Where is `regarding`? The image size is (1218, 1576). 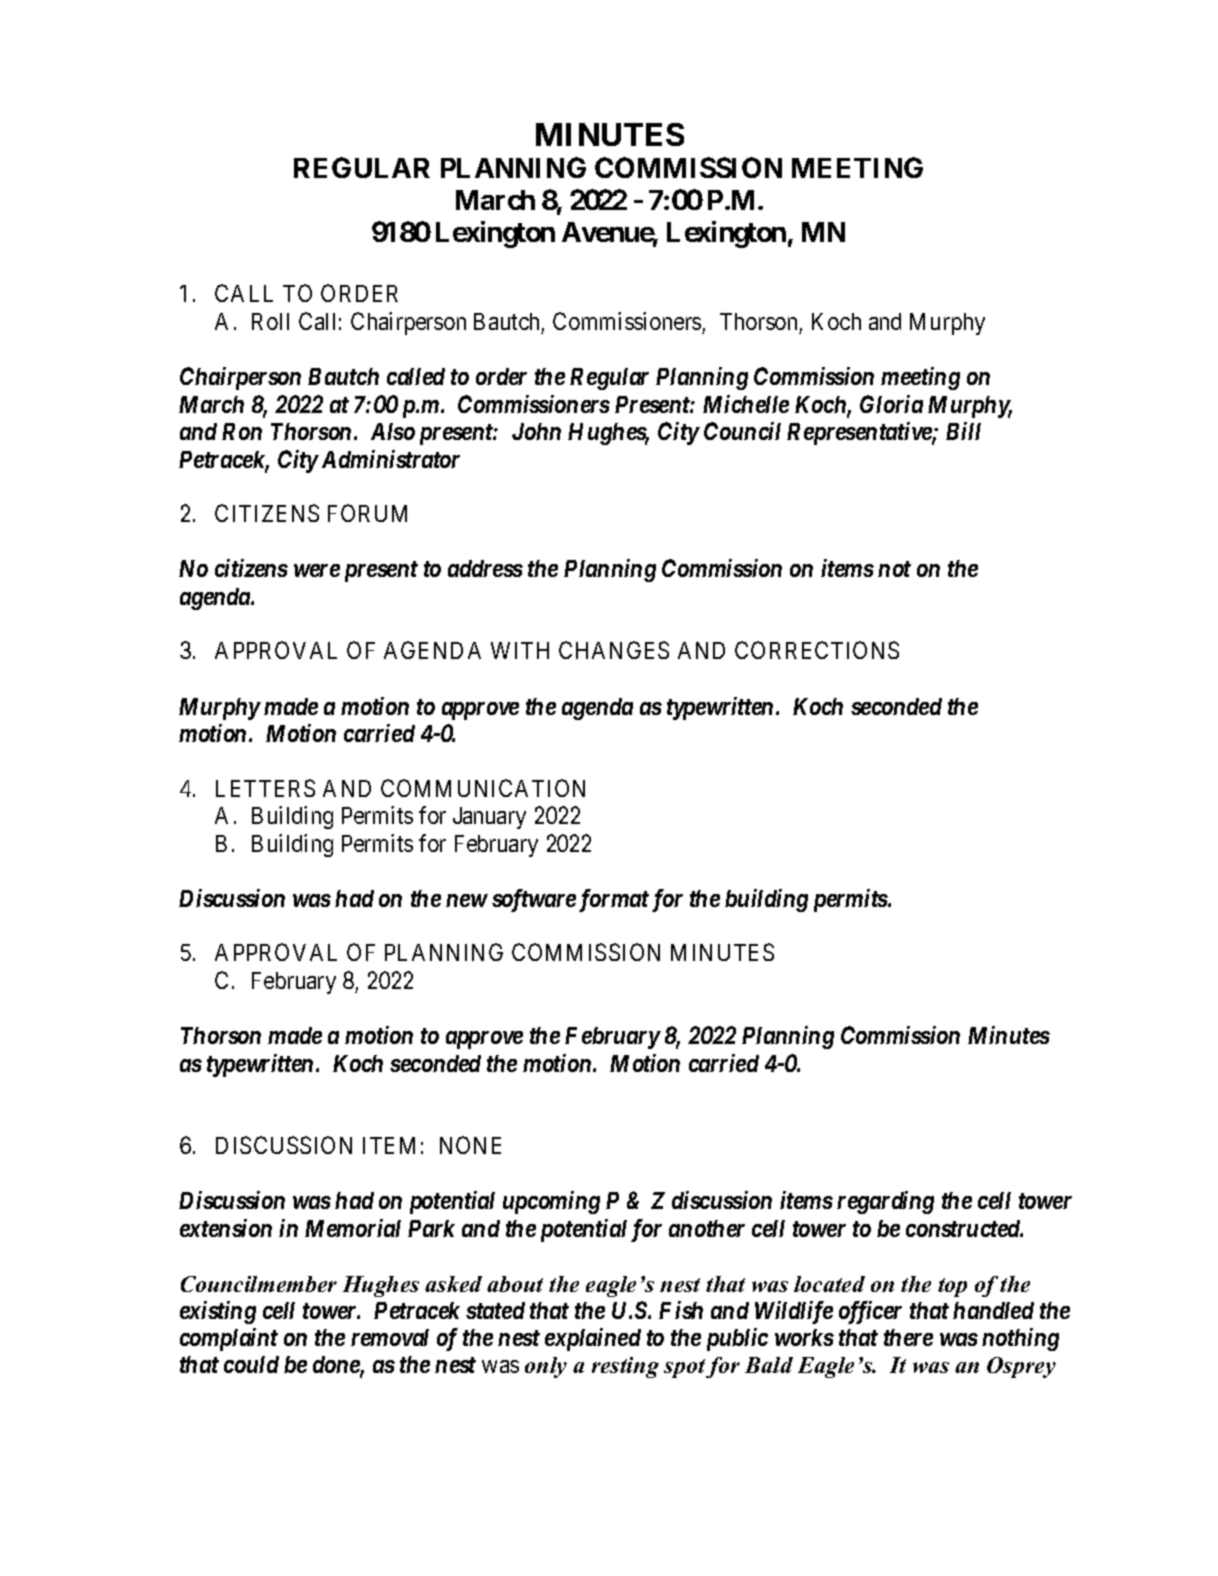
regarding is located at coordinates (885, 1202).
